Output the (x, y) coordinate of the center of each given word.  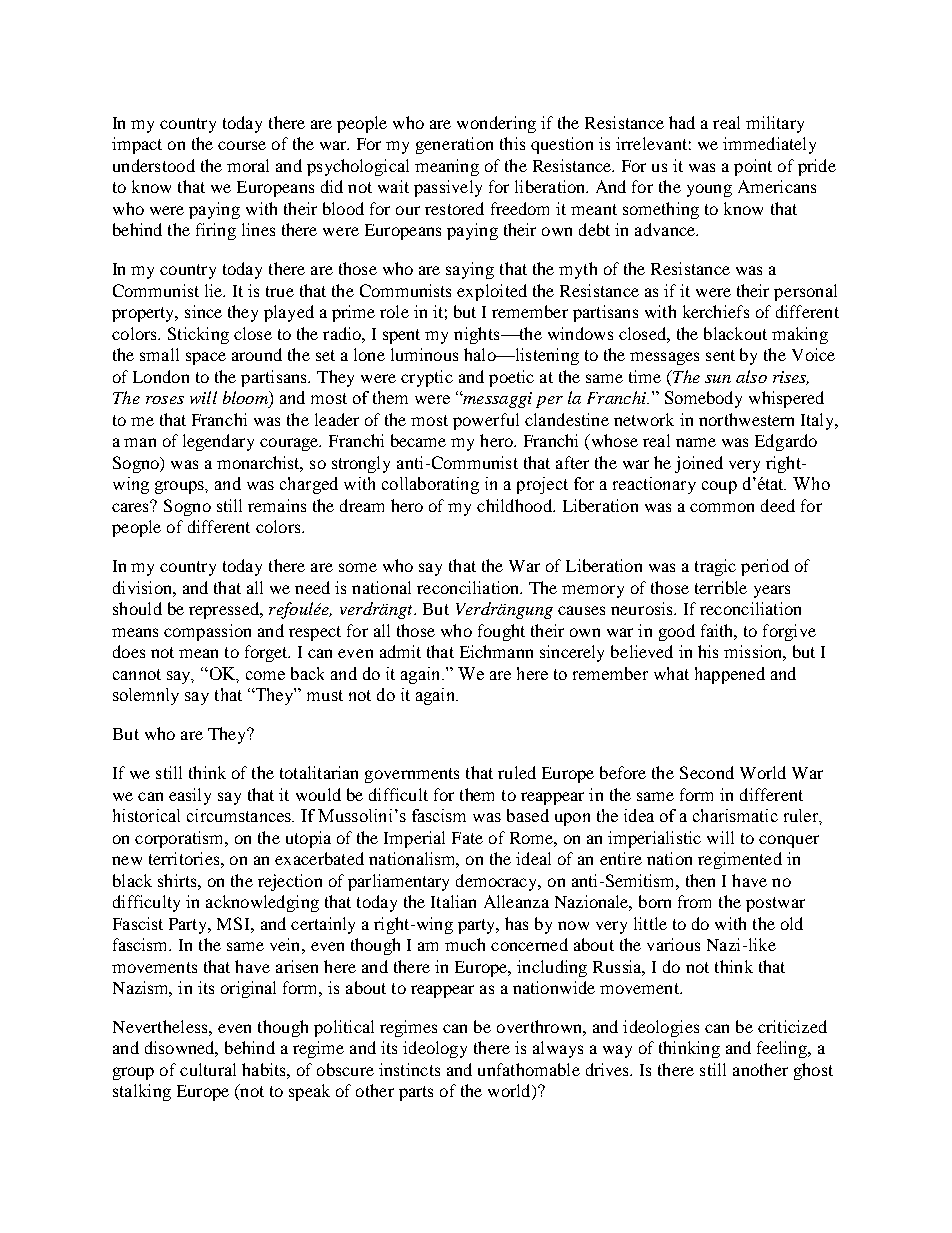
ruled (517, 772)
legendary (218, 442)
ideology (435, 1049)
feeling (783, 1049)
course (242, 145)
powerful (486, 421)
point (753, 167)
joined (699, 464)
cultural (208, 1069)
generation (454, 145)
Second (707, 772)
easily (190, 796)
